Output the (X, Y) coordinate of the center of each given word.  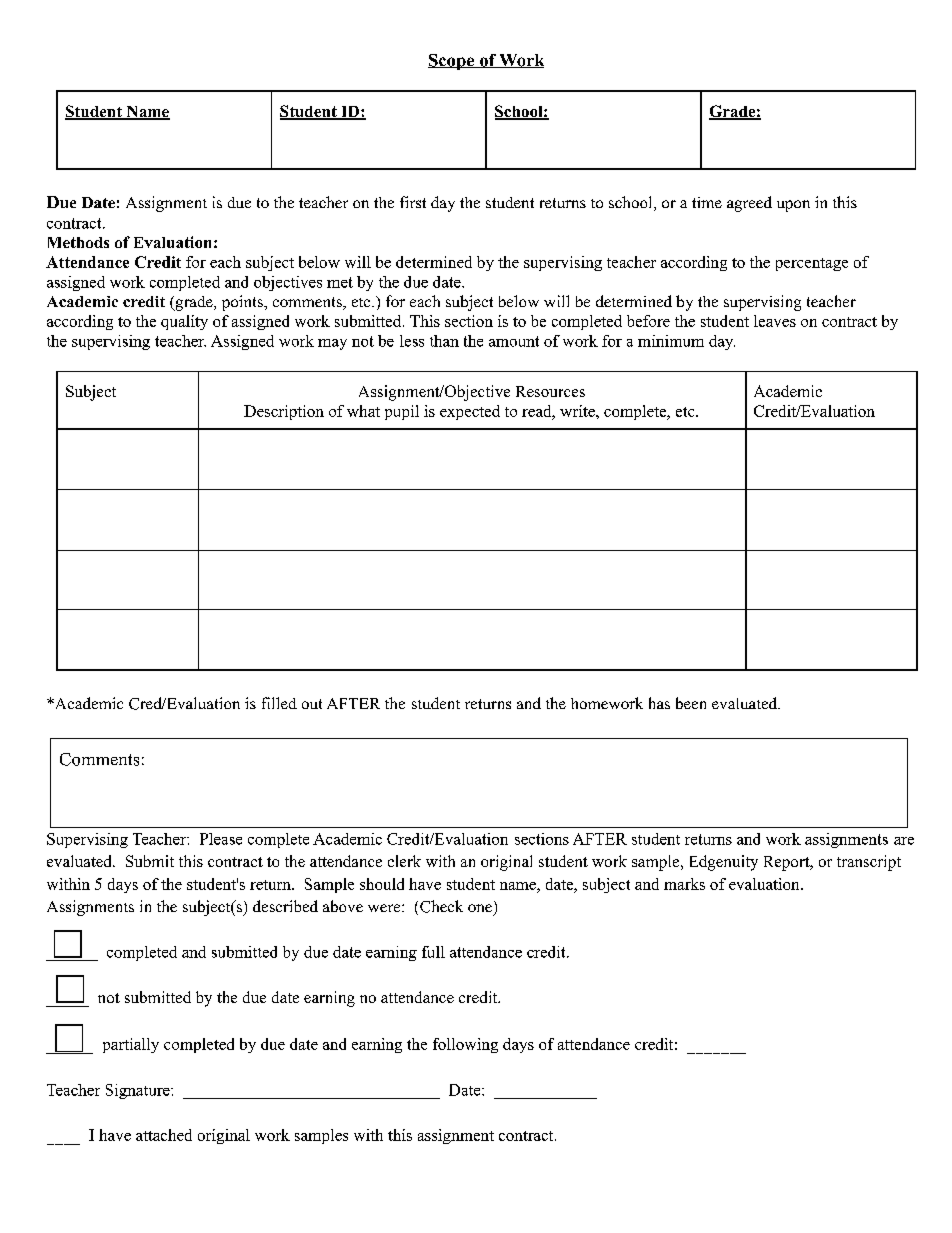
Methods (78, 242)
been (691, 703)
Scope (452, 62)
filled (279, 703)
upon (793, 206)
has (659, 703)
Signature (139, 1091)
